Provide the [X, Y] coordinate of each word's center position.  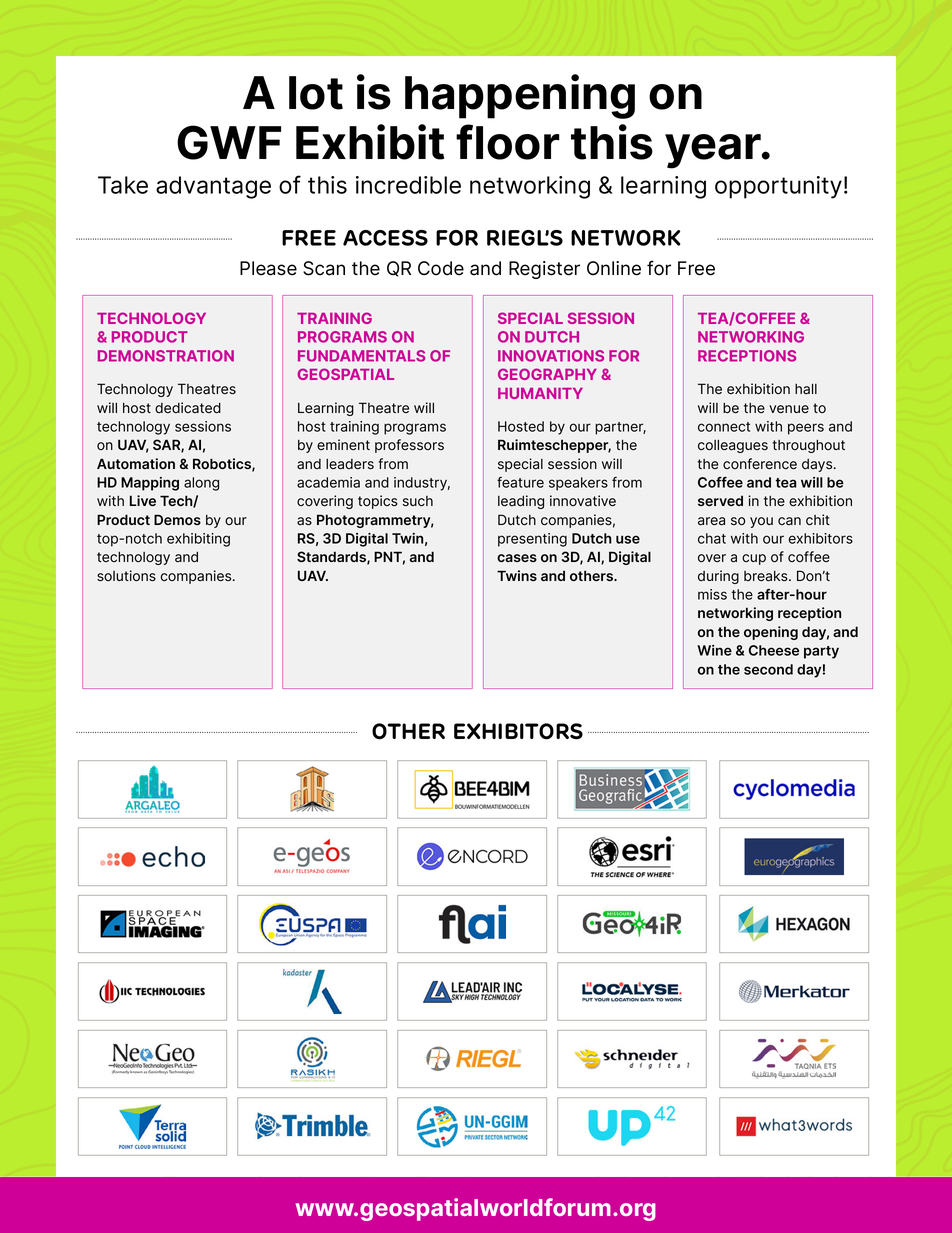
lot [316, 93]
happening [520, 96]
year [714, 151]
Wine [714, 650]
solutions [126, 576]
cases [517, 558]
